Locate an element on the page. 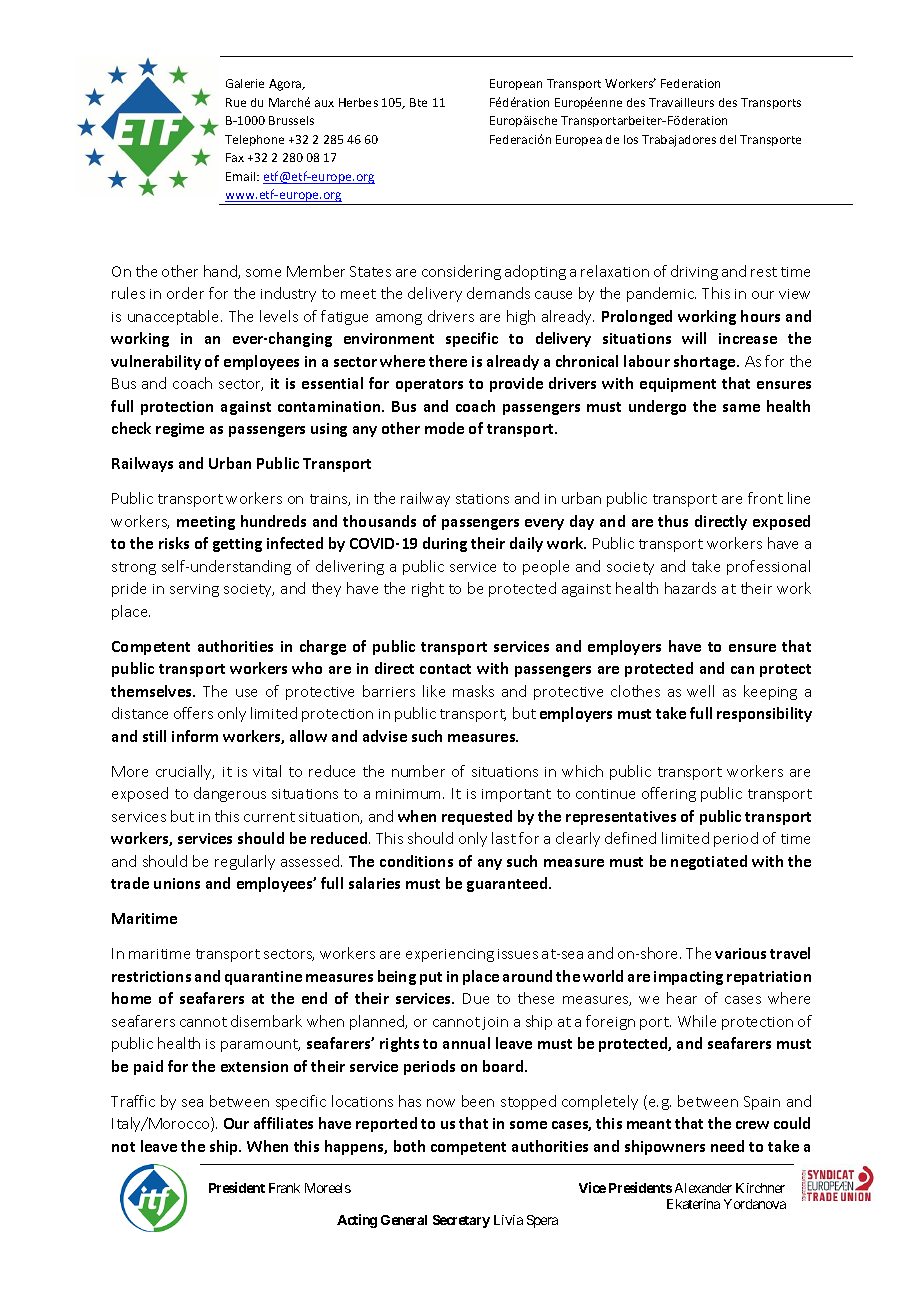  los is located at coordinates (631, 139).
